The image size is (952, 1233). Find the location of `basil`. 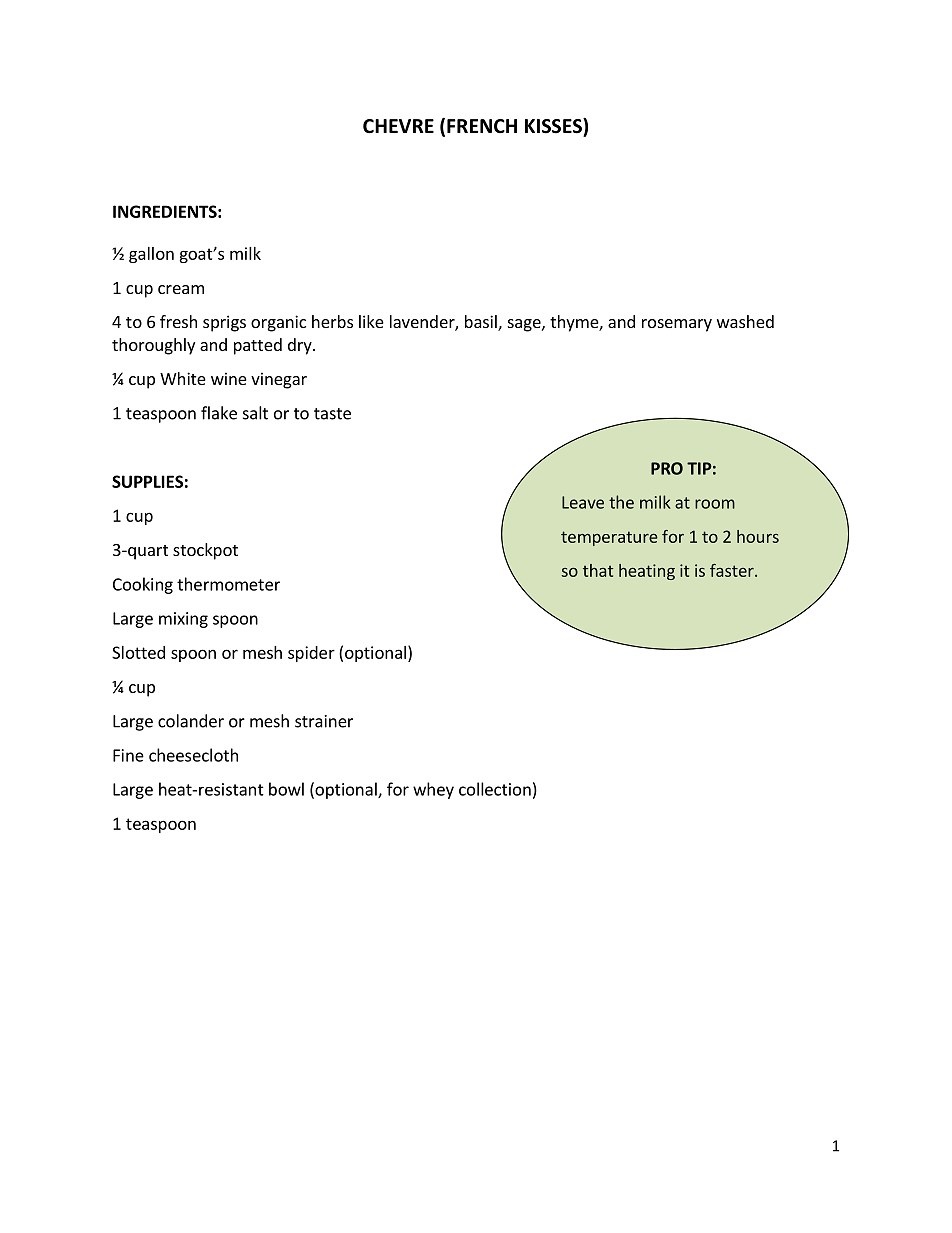

basil is located at coordinates (482, 323).
